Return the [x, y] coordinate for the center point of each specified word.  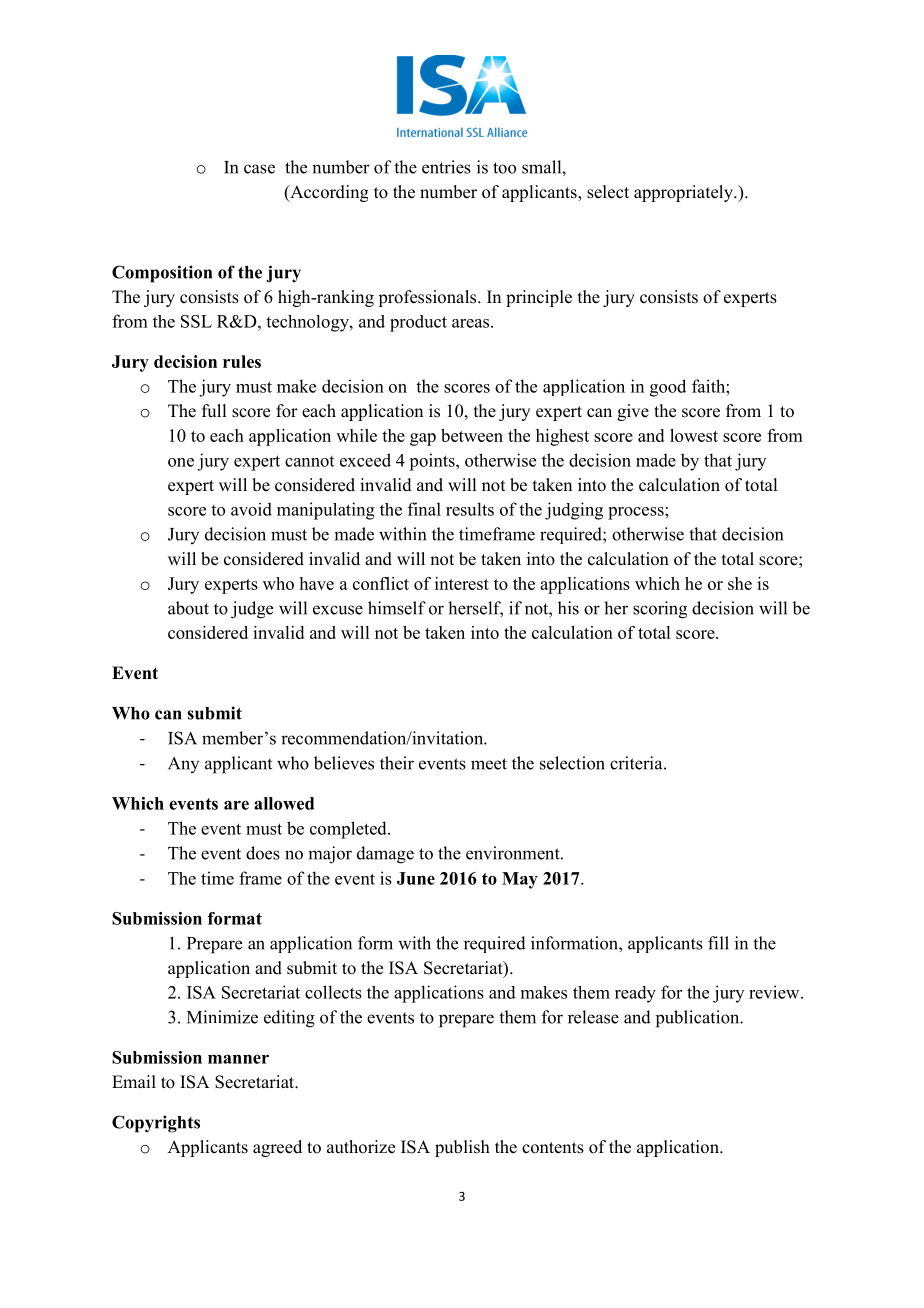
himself [397, 608]
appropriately [684, 193]
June [416, 878]
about [188, 608]
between [472, 435]
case [259, 169]
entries [446, 167]
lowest [694, 435]
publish [462, 1148]
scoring [660, 610]
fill [718, 943]
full [214, 411]
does [263, 853]
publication [699, 1019]
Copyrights [156, 1124]
